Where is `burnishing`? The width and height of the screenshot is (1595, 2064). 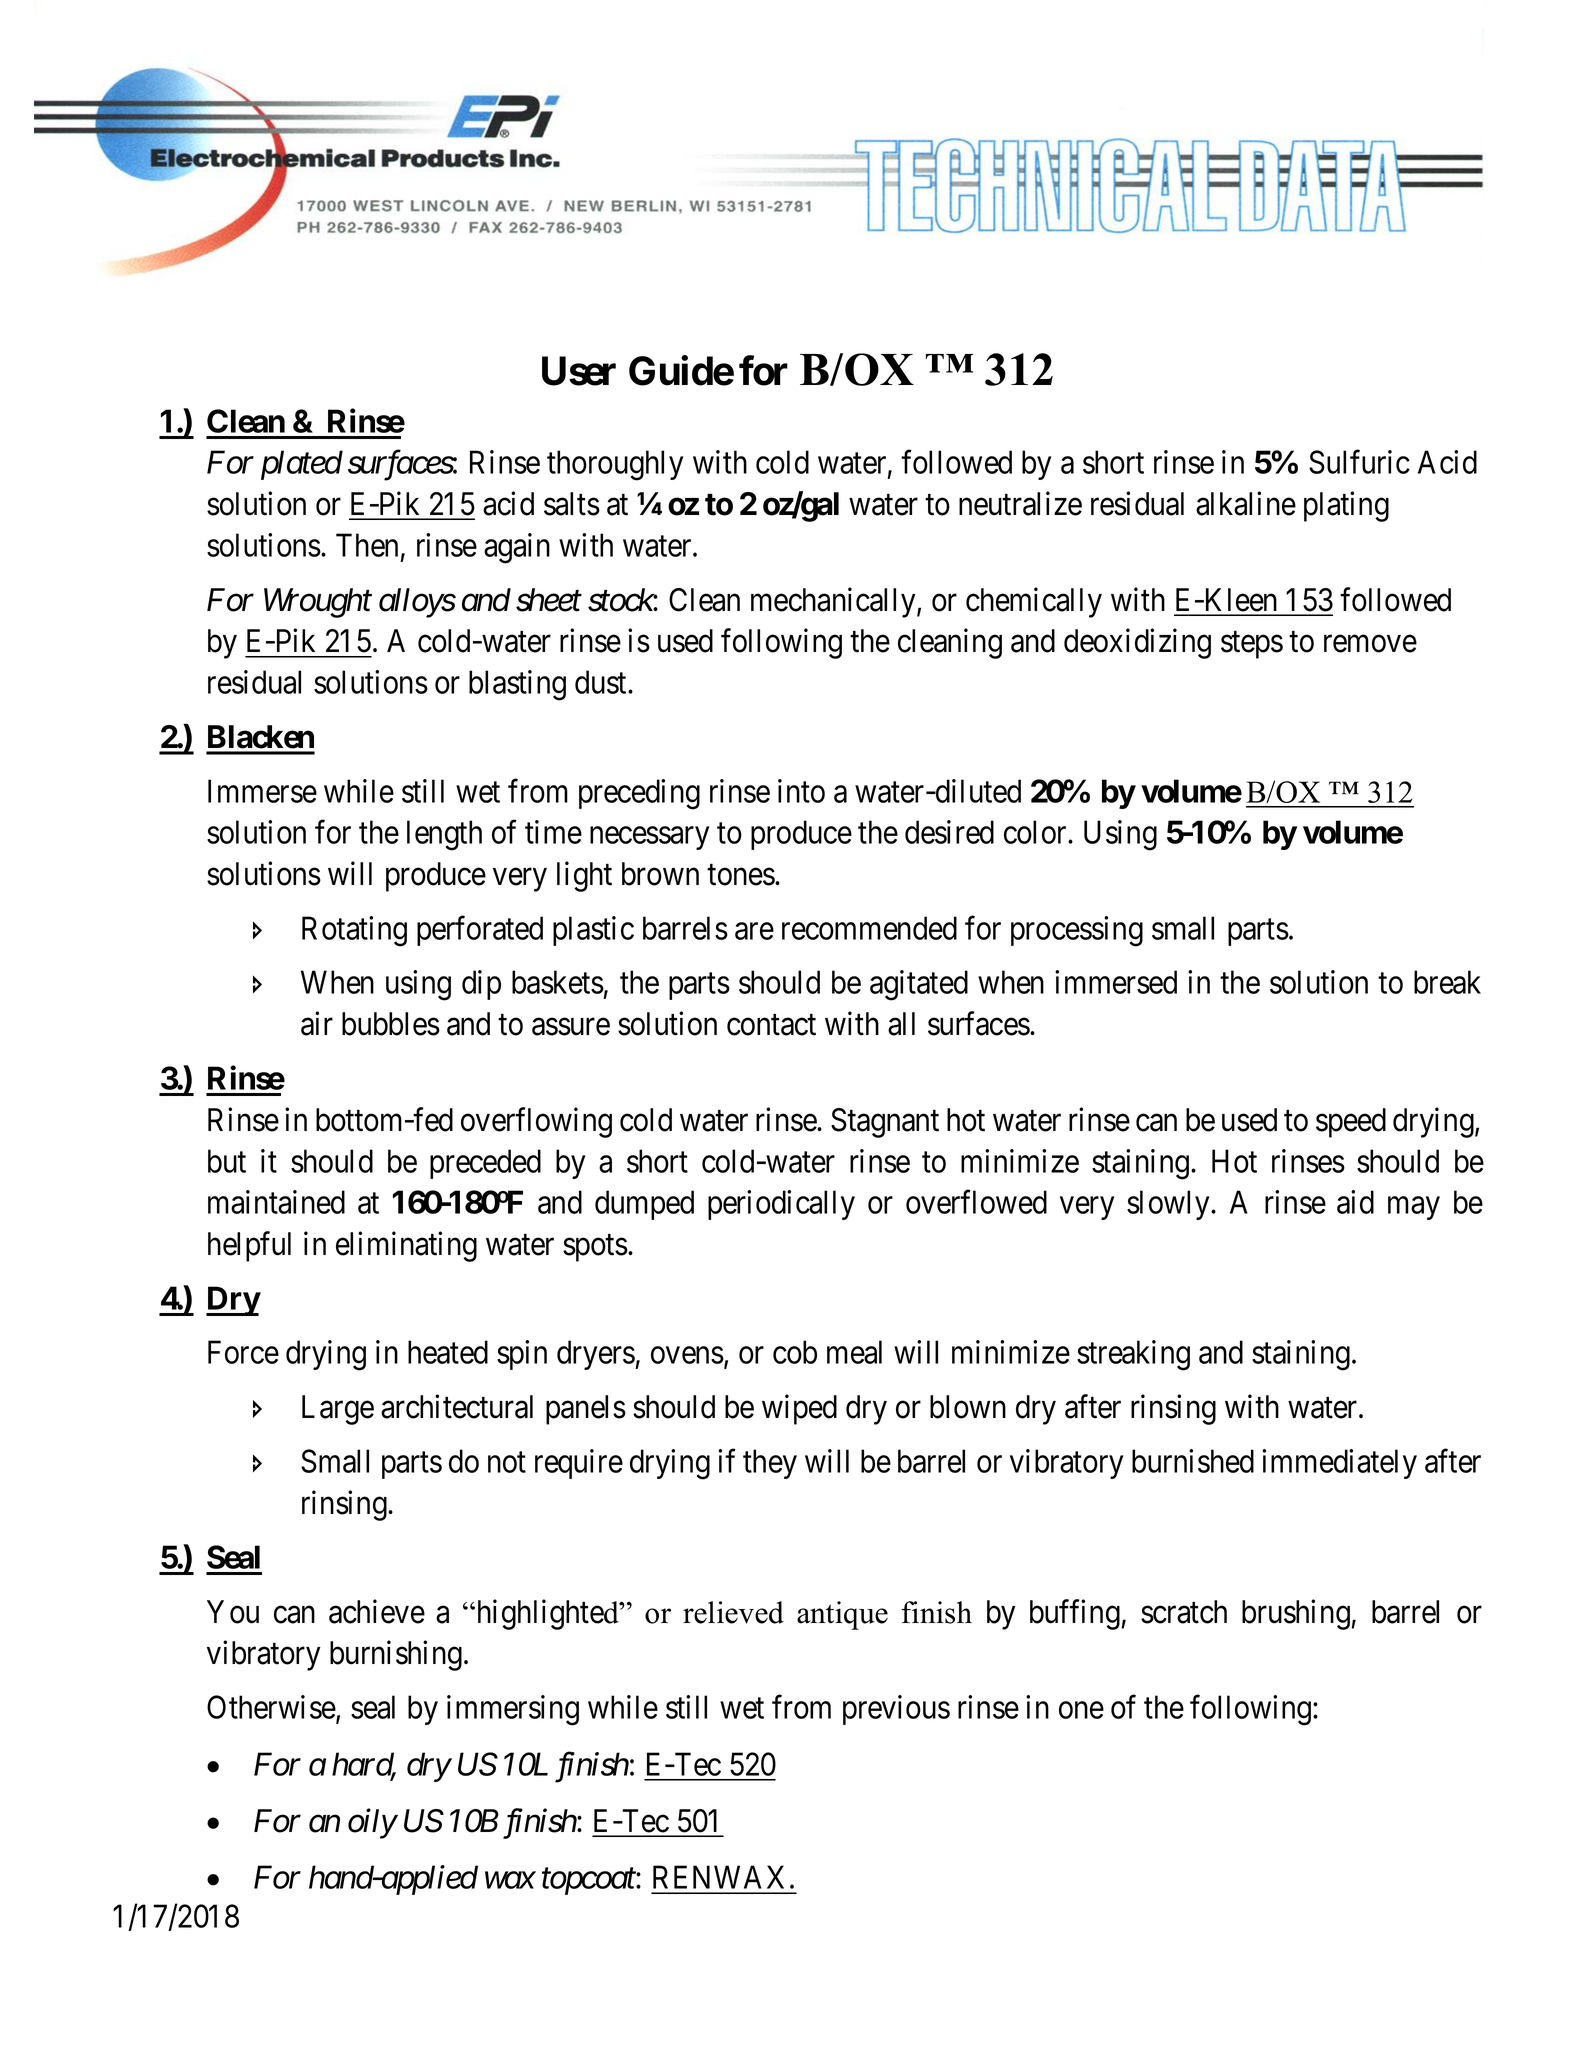 burnishing is located at coordinates (396, 1655).
